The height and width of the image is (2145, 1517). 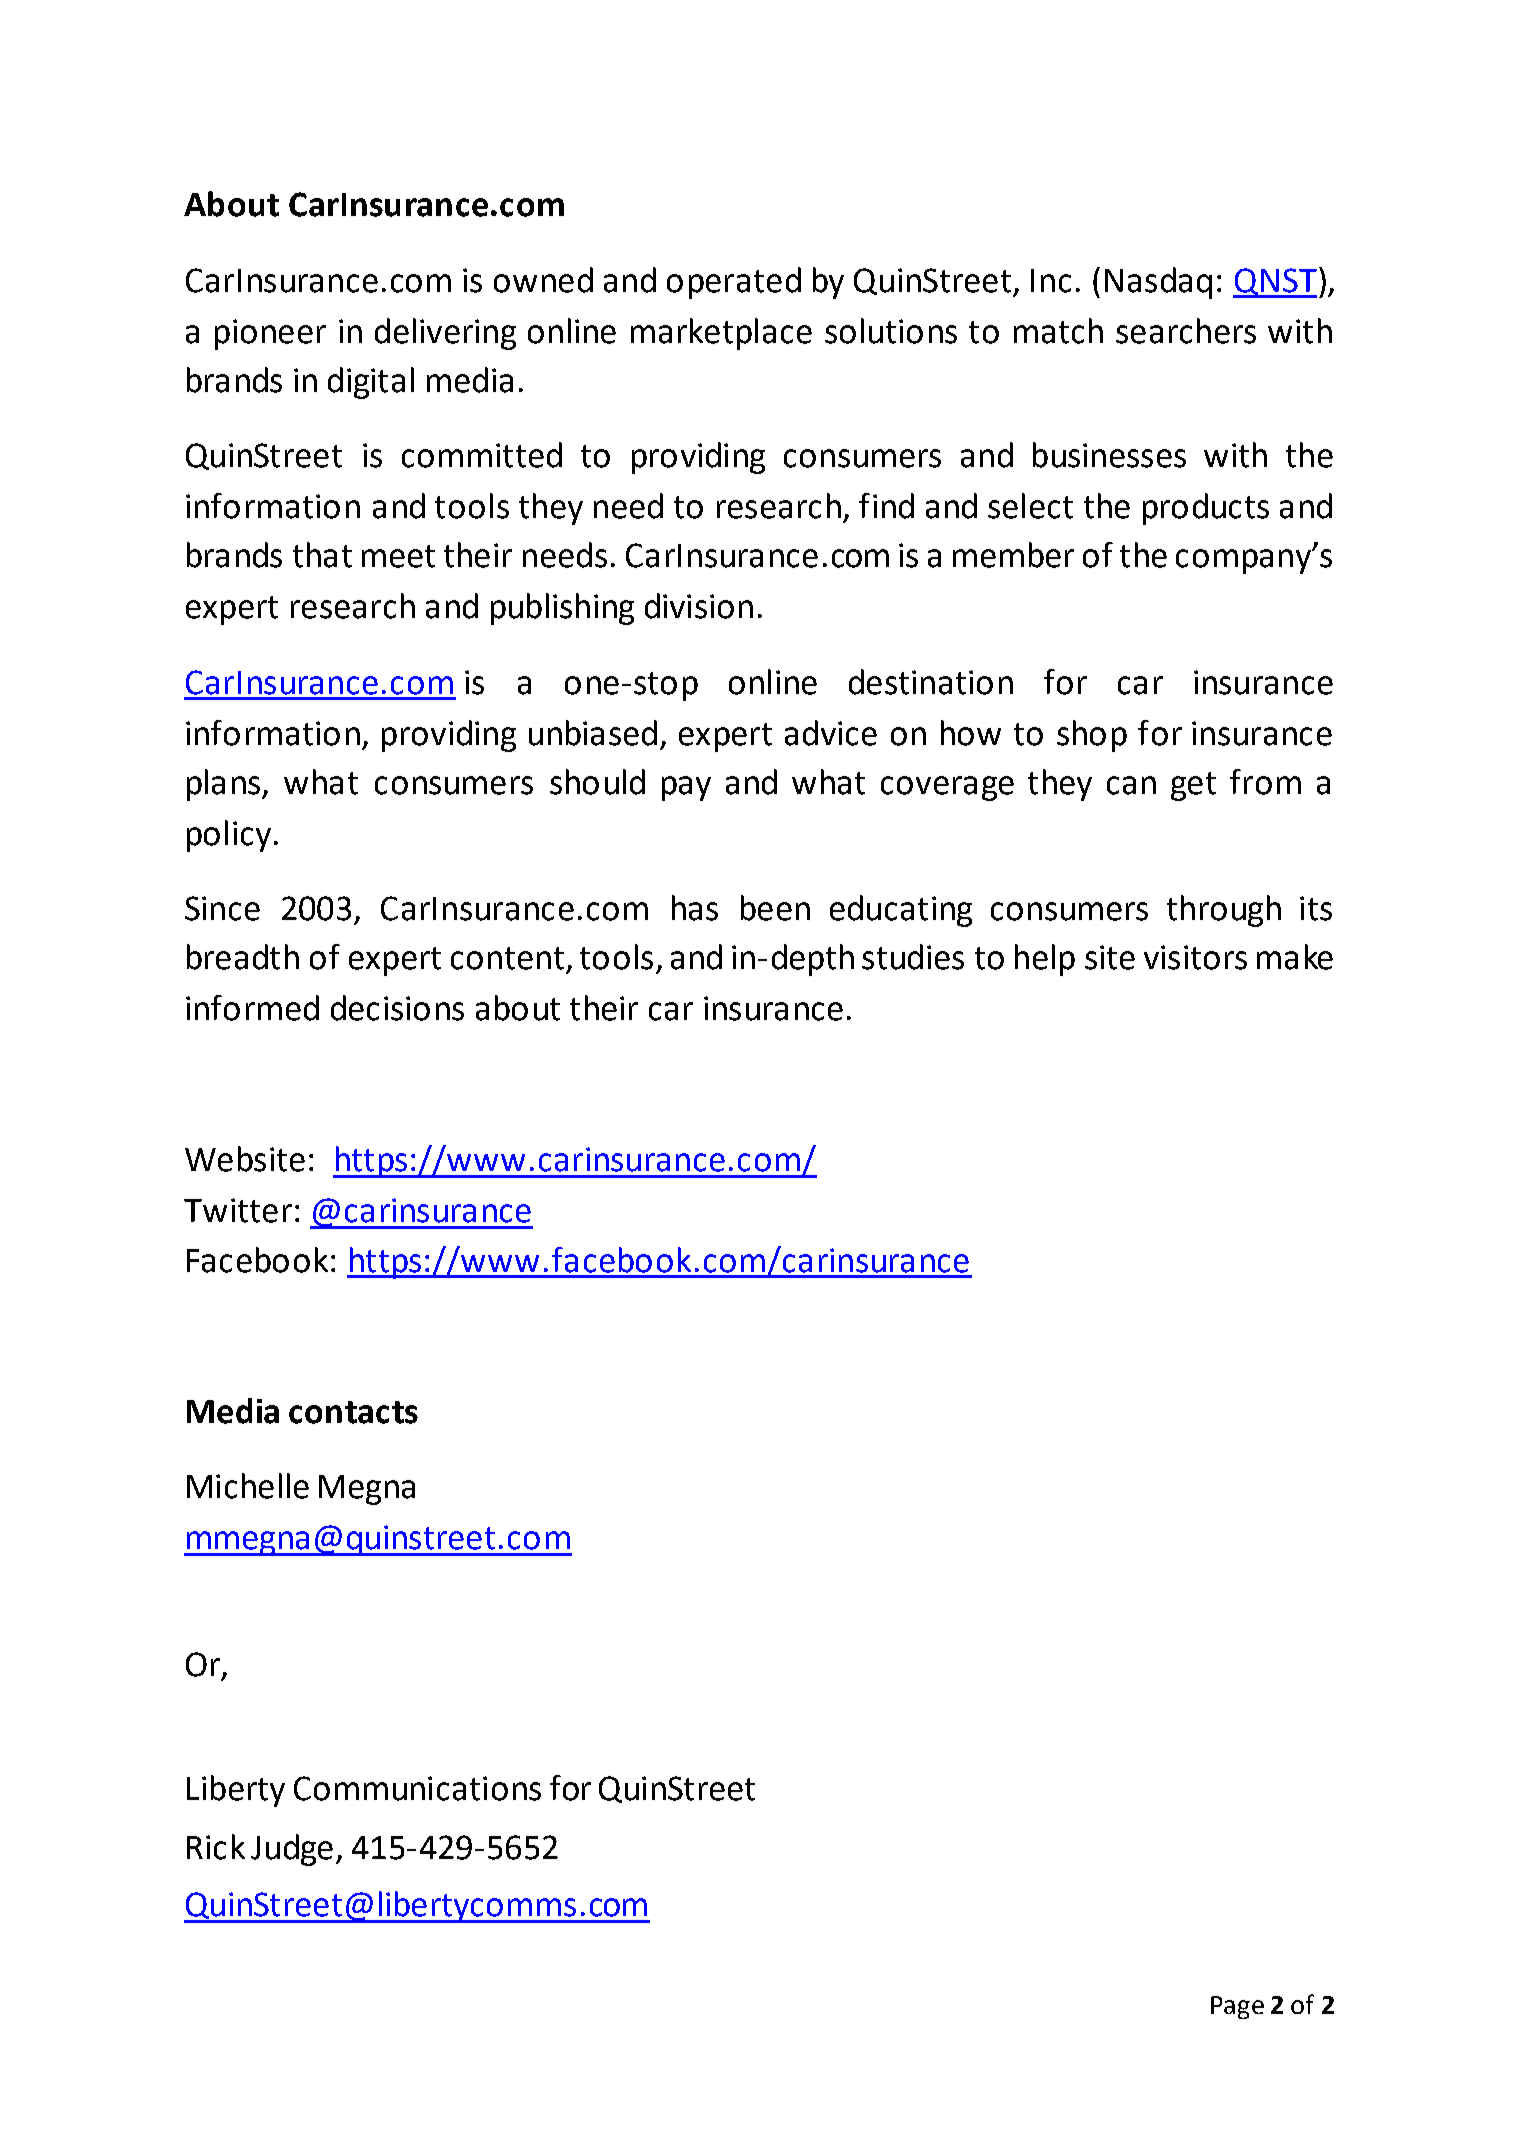 What do you see at coordinates (721, 334) in the image?
I see `marketplace` at bounding box center [721, 334].
